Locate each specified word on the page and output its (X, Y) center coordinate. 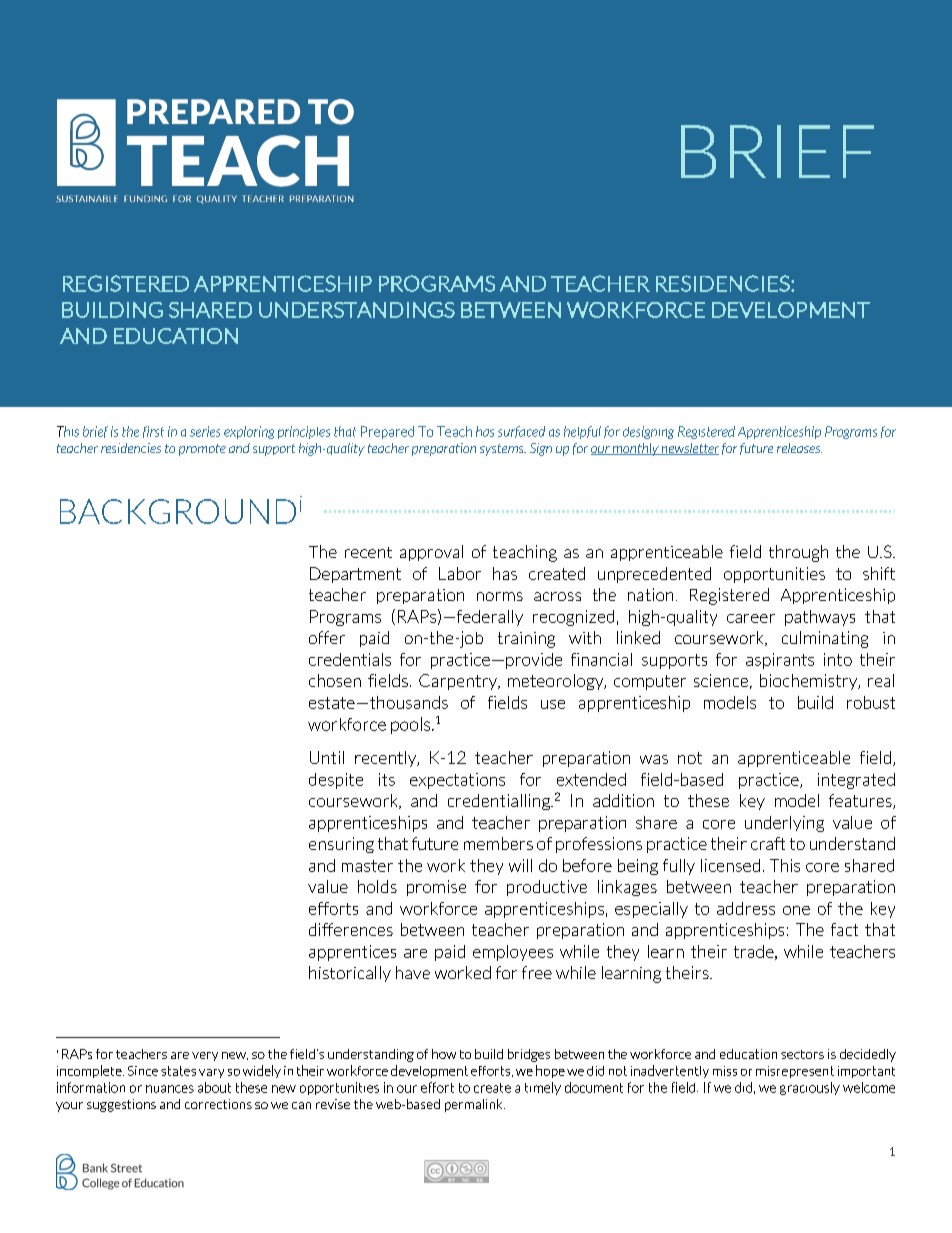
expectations (457, 781)
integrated (856, 781)
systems (503, 450)
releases (799, 448)
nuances (170, 1089)
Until (327, 757)
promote (202, 450)
